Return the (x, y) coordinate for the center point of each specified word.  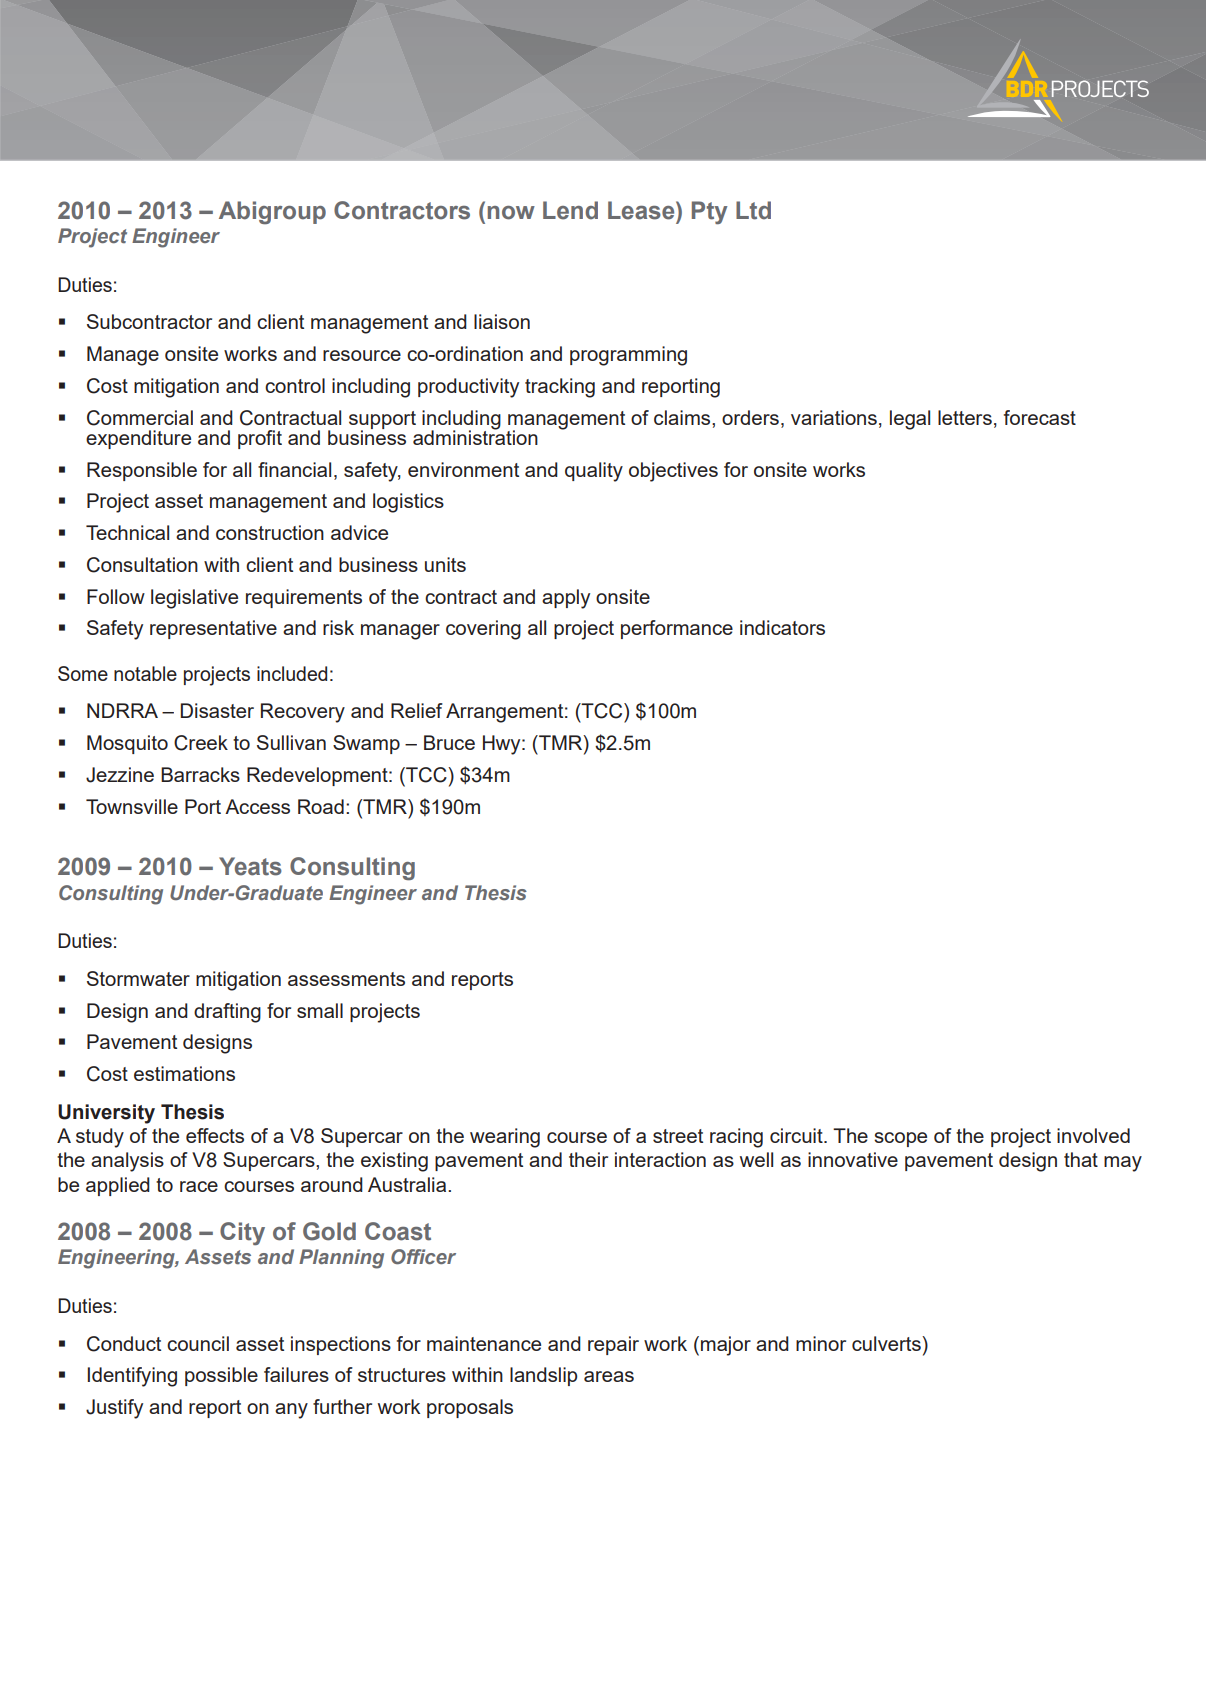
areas (609, 1376)
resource (362, 355)
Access (257, 806)
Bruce (449, 742)
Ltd (753, 210)
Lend (570, 210)
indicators (782, 627)
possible (221, 1376)
